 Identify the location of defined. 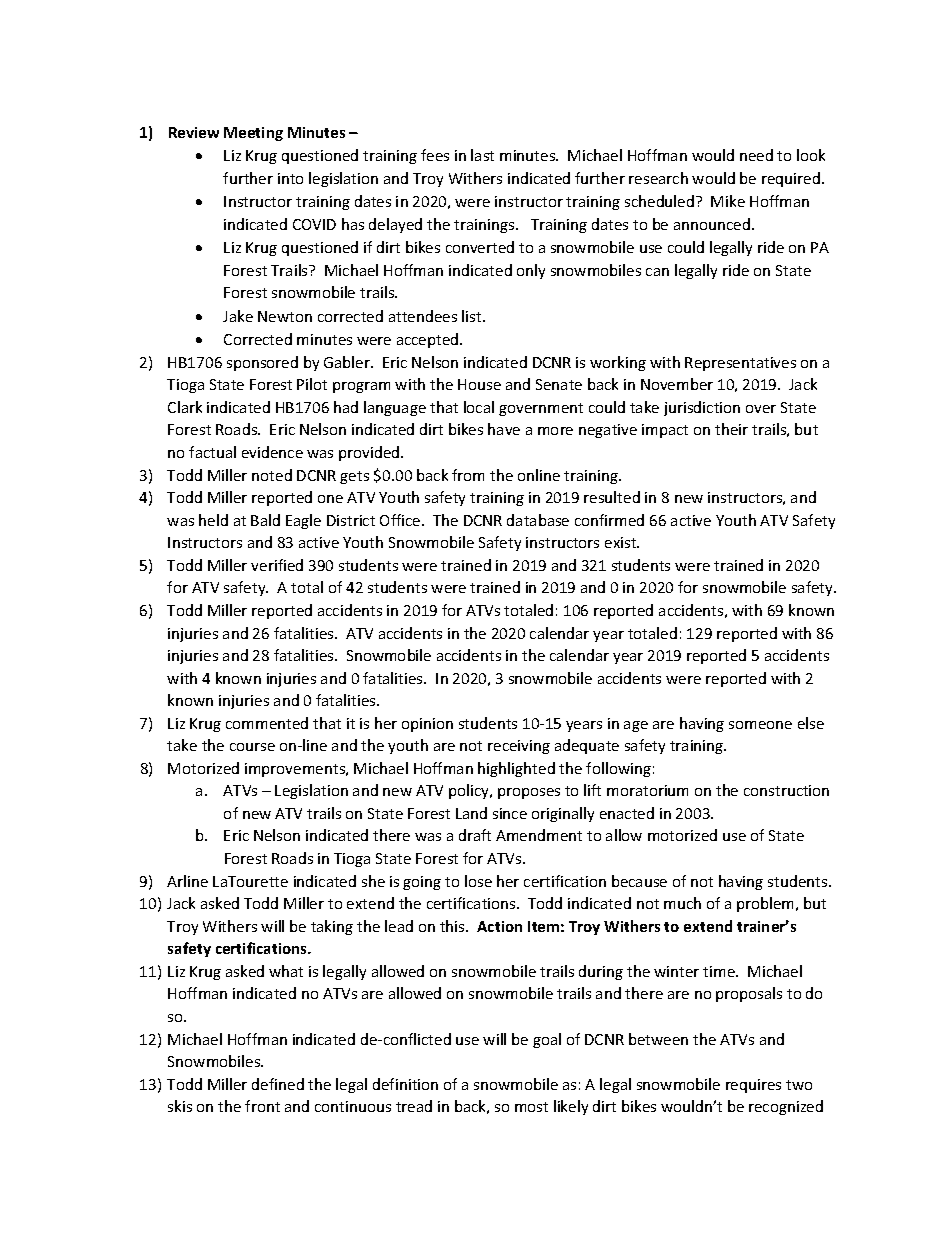
(278, 1084).
